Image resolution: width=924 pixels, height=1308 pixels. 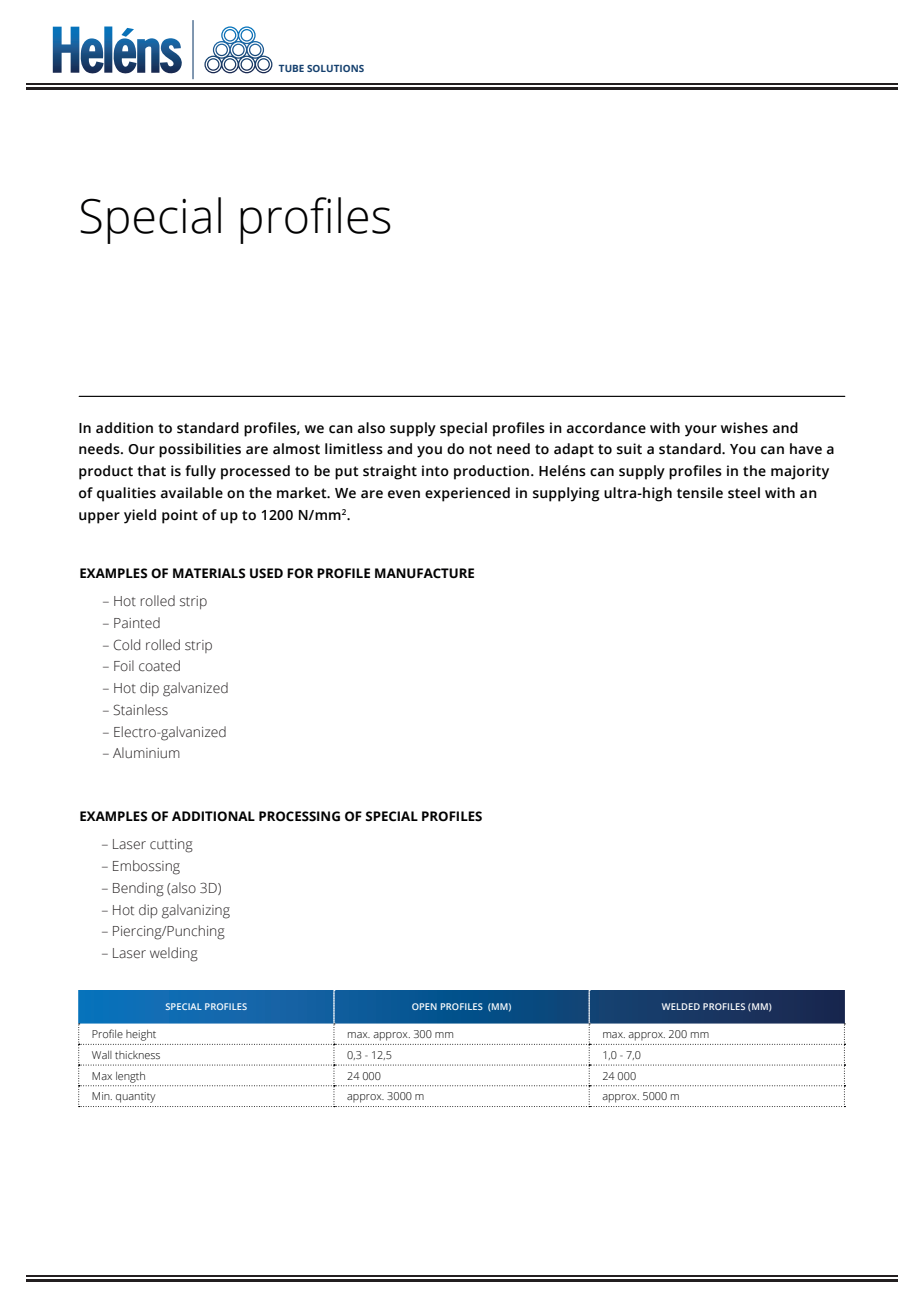 I want to click on tensile, so click(x=700, y=493).
